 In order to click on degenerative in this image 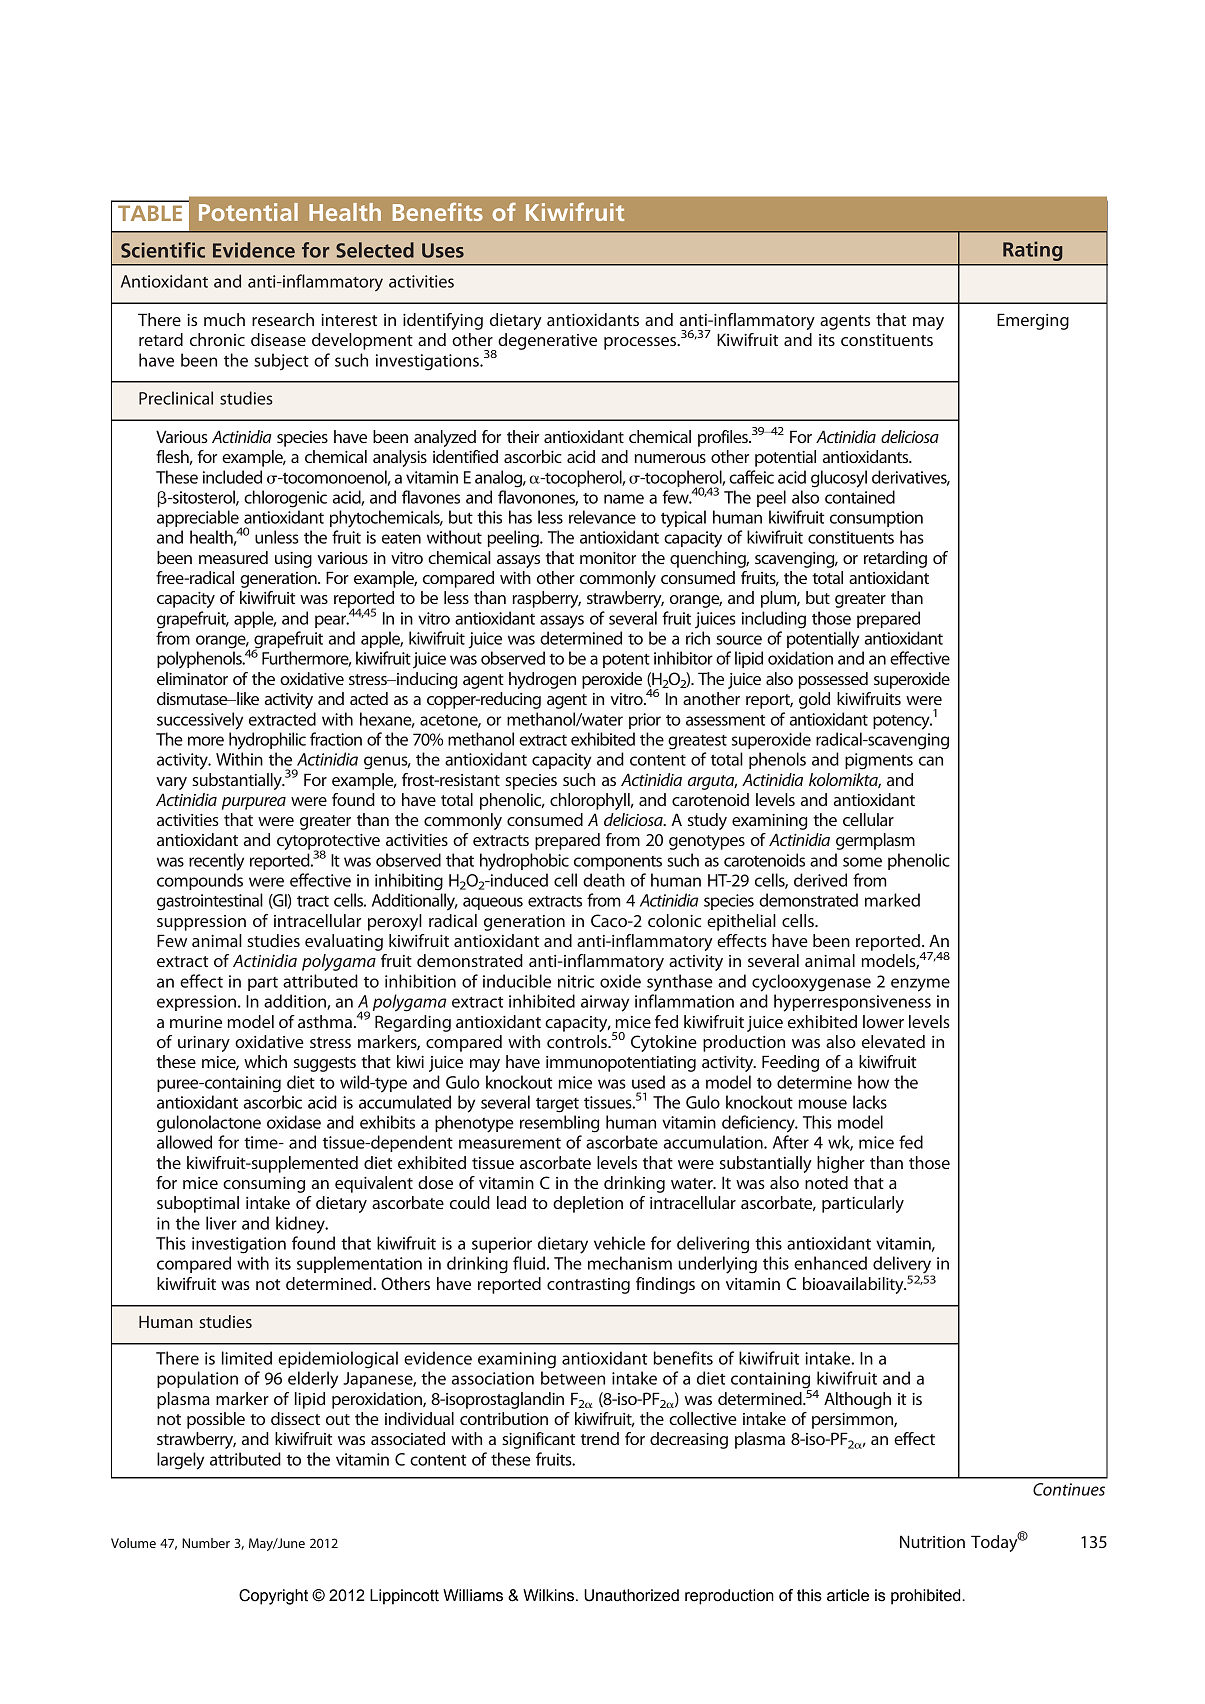, I will do `click(546, 342)`.
